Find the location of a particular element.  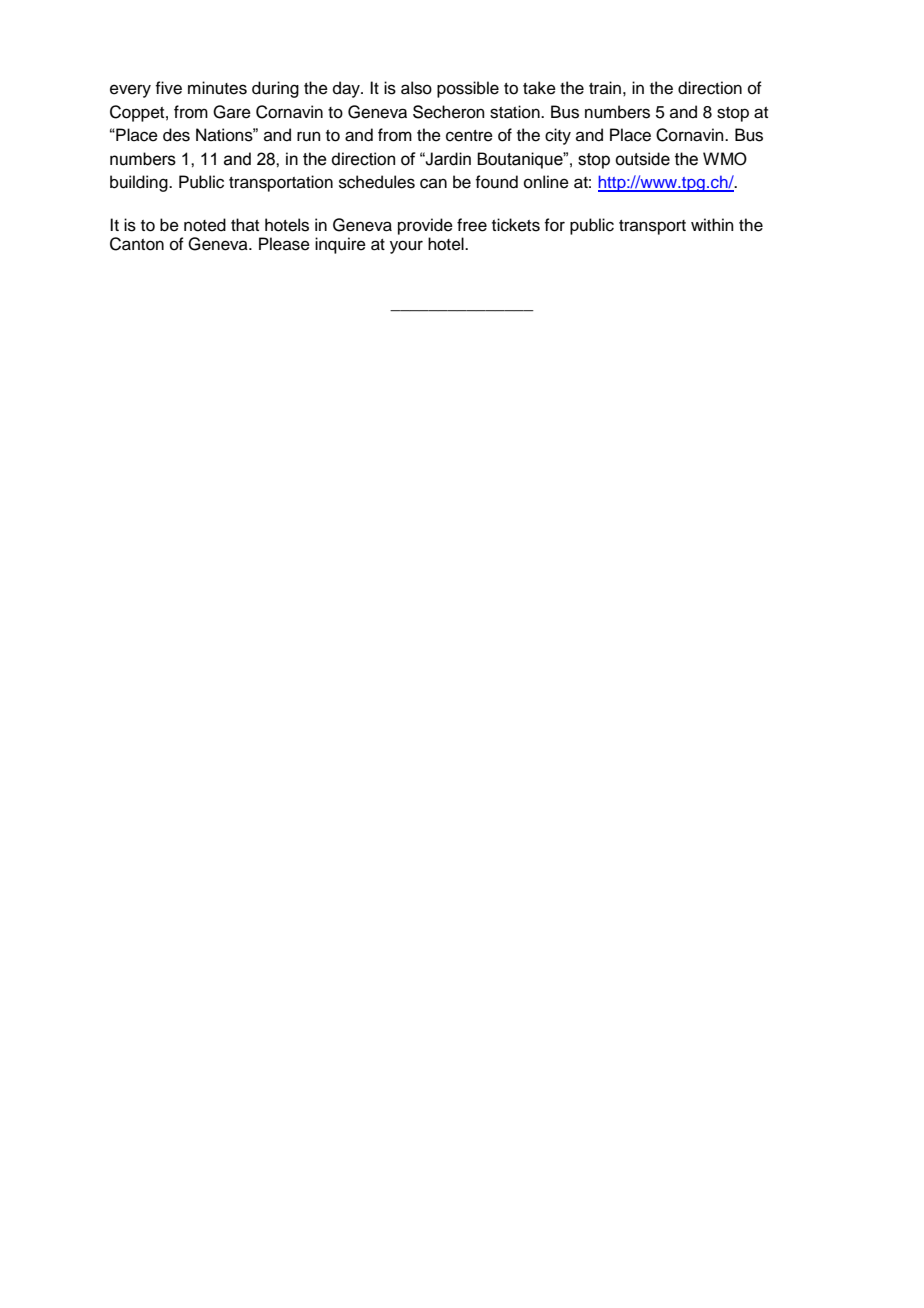

outside is located at coordinates (642, 159).
